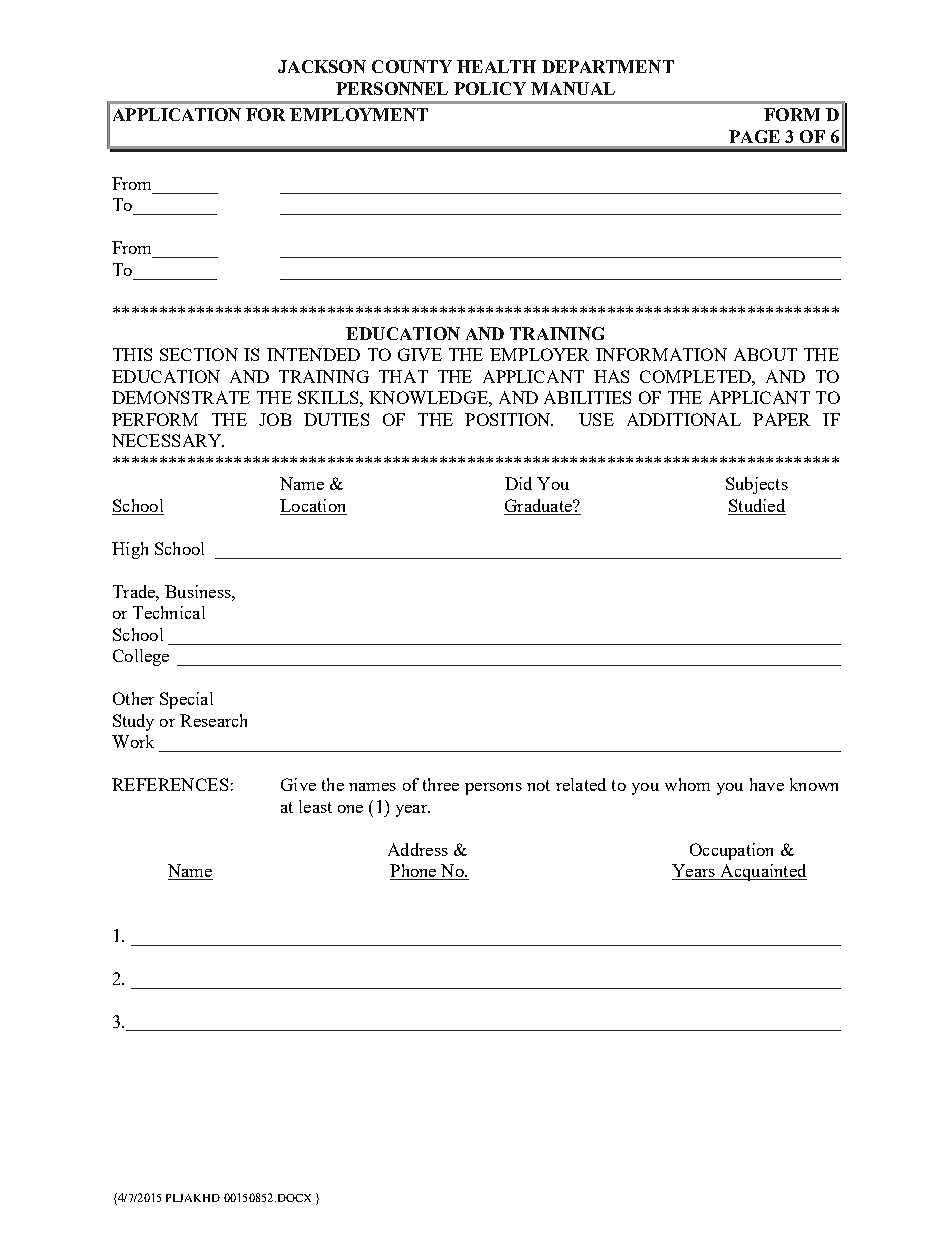  I want to click on POLICY, so click(490, 88).
